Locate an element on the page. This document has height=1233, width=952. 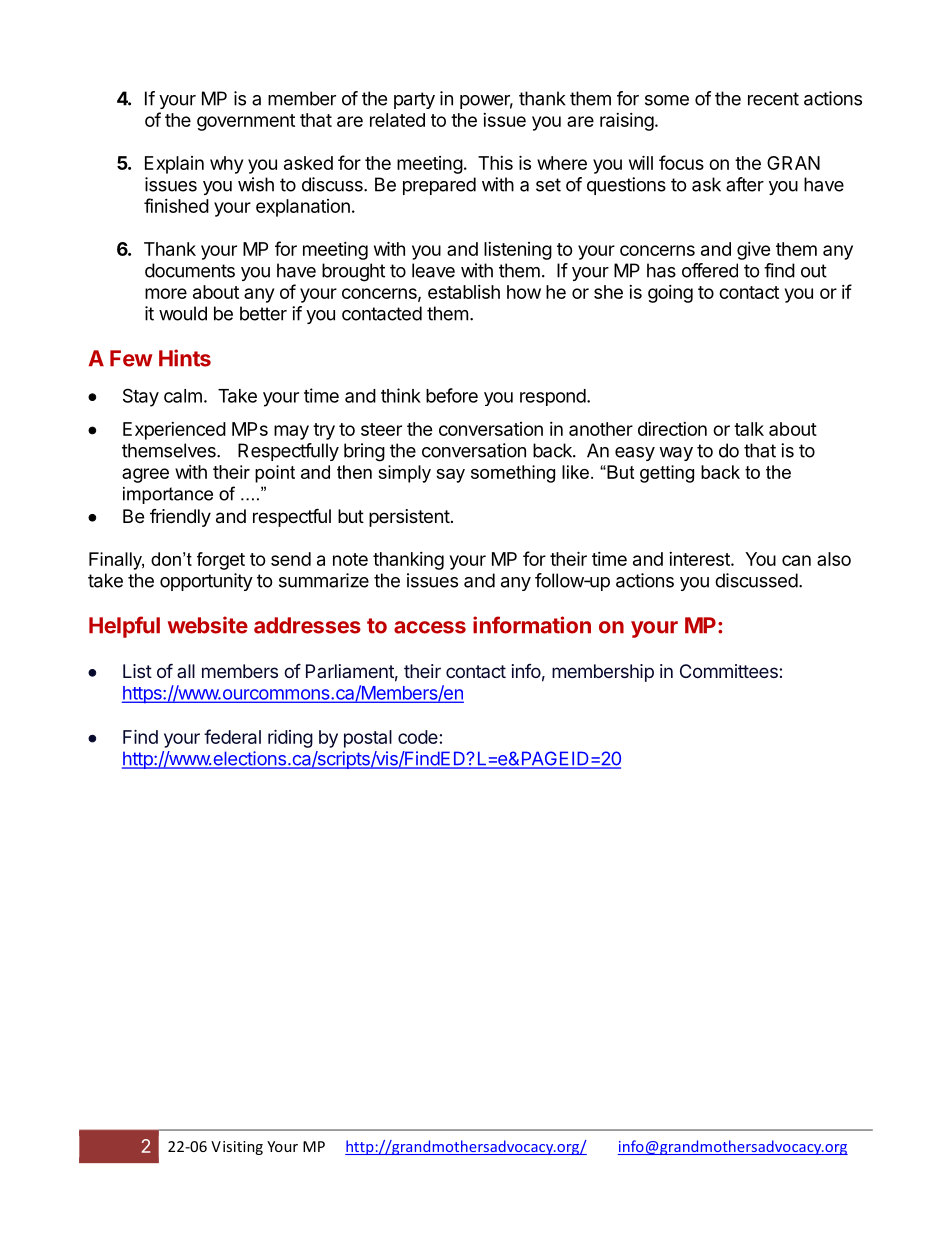
Experienced is located at coordinates (174, 431).
